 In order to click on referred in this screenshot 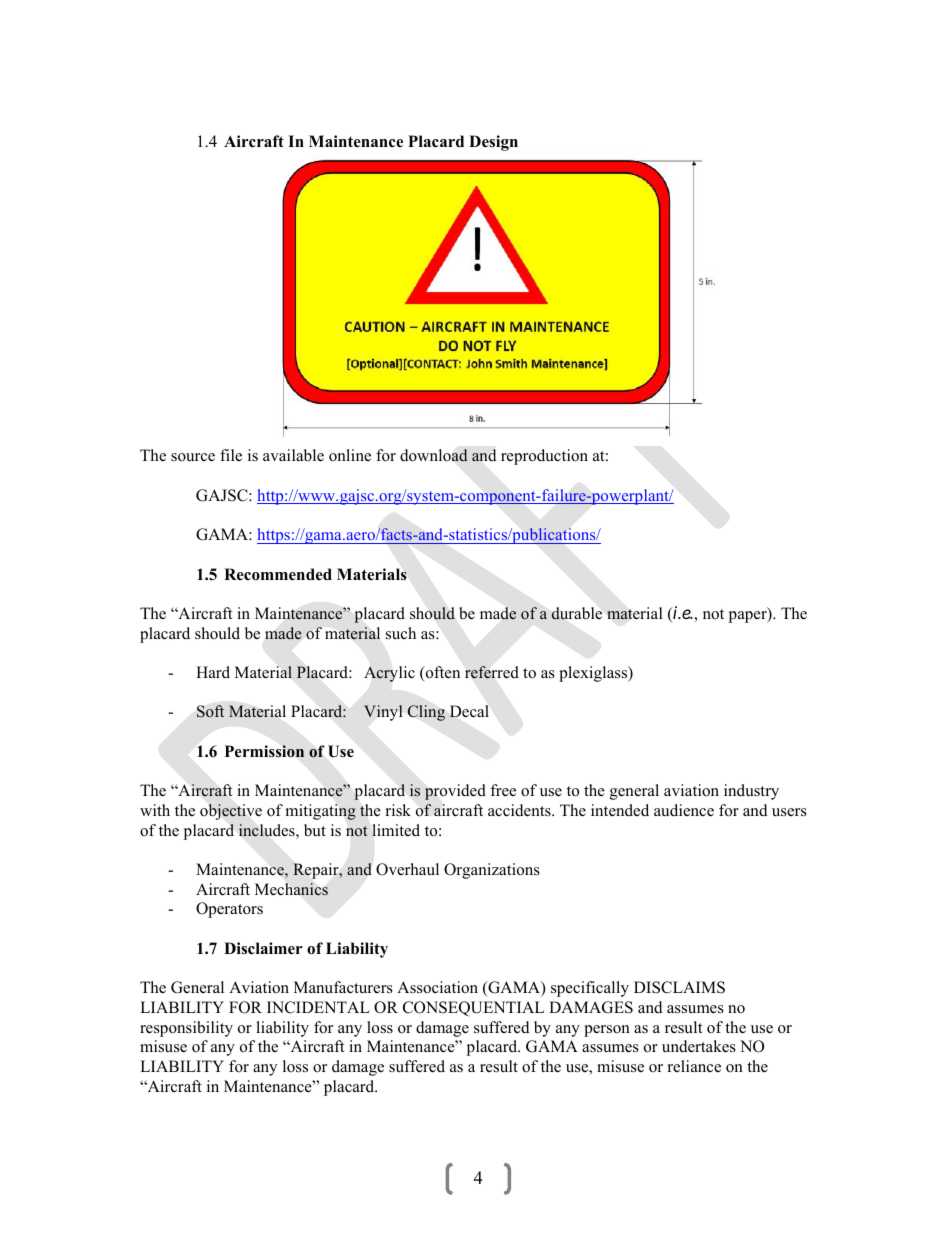, I will do `click(492, 672)`.
